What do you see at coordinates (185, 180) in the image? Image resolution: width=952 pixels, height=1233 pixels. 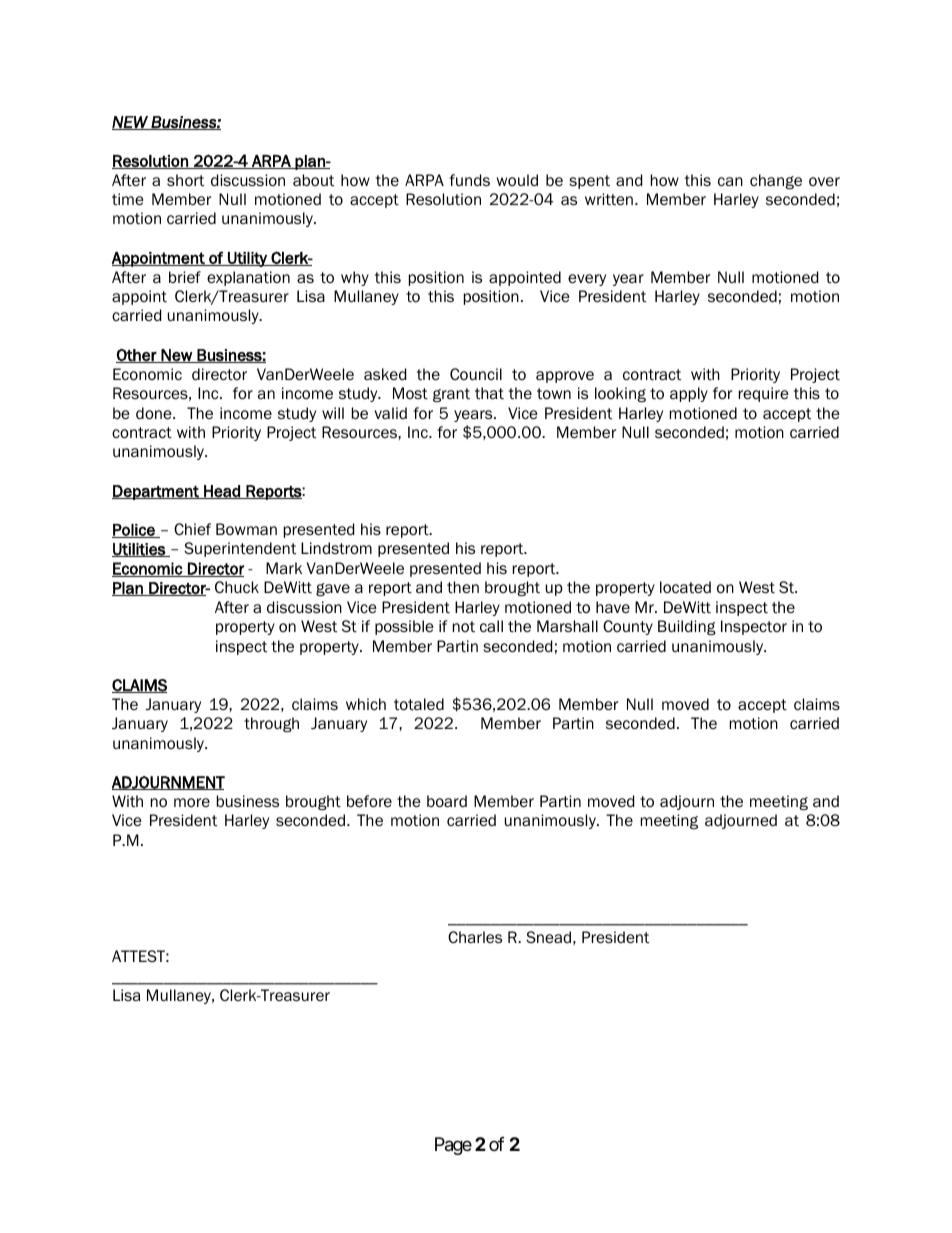 I see `short` at bounding box center [185, 180].
